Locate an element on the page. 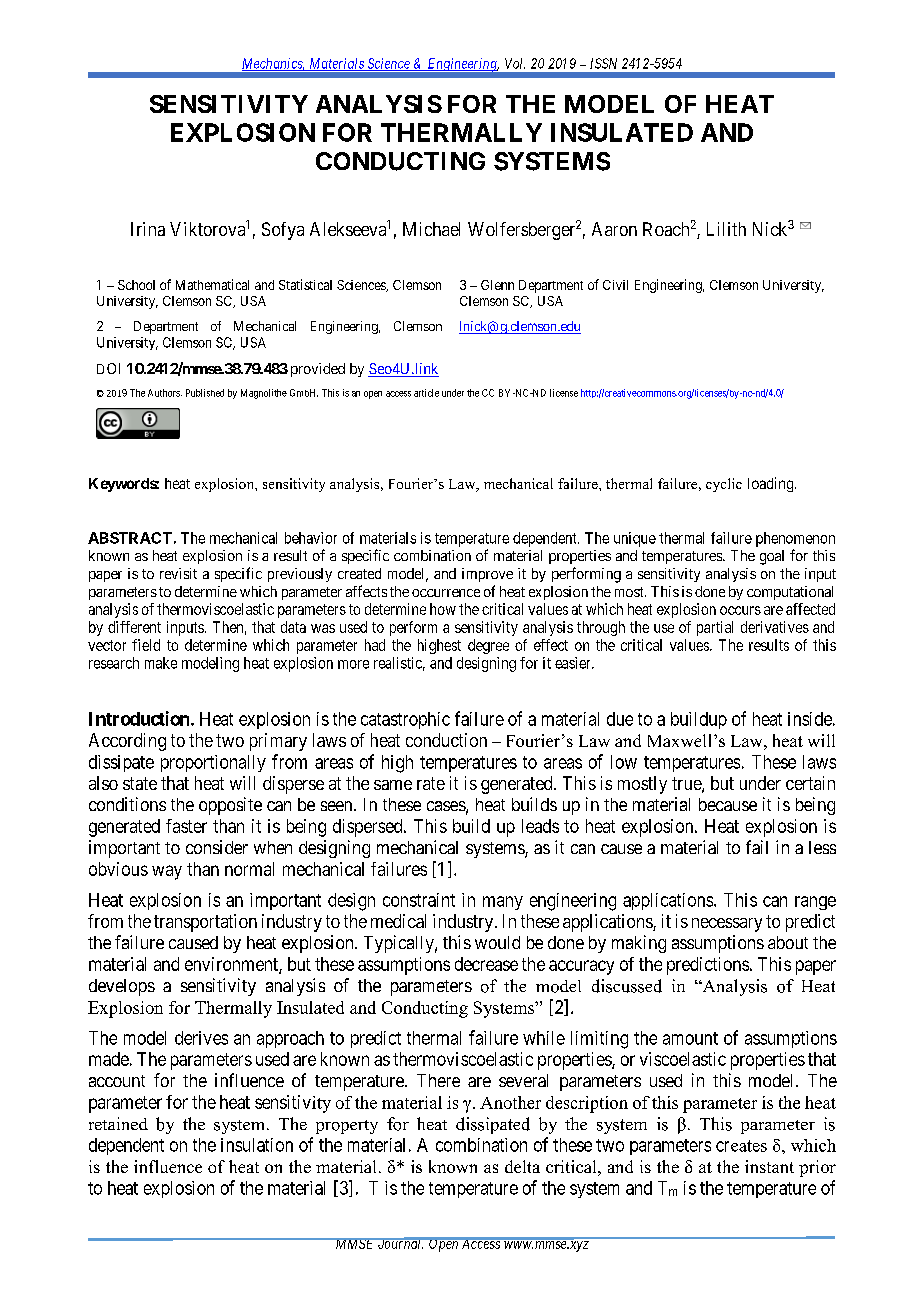 The height and width of the page is (1308, 924). Published is located at coordinates (205, 393).
